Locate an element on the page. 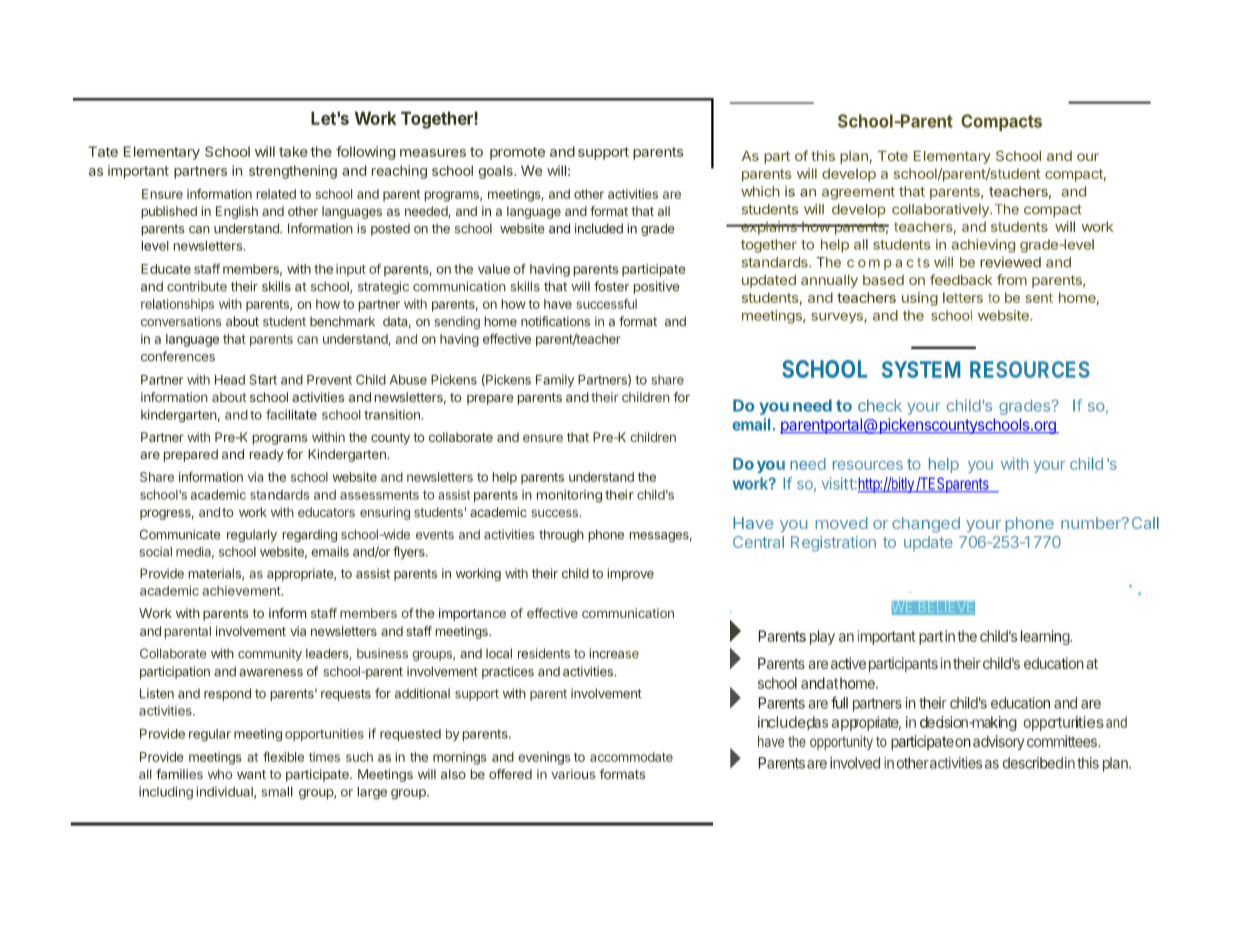  SYSTEM is located at coordinates (921, 369).
